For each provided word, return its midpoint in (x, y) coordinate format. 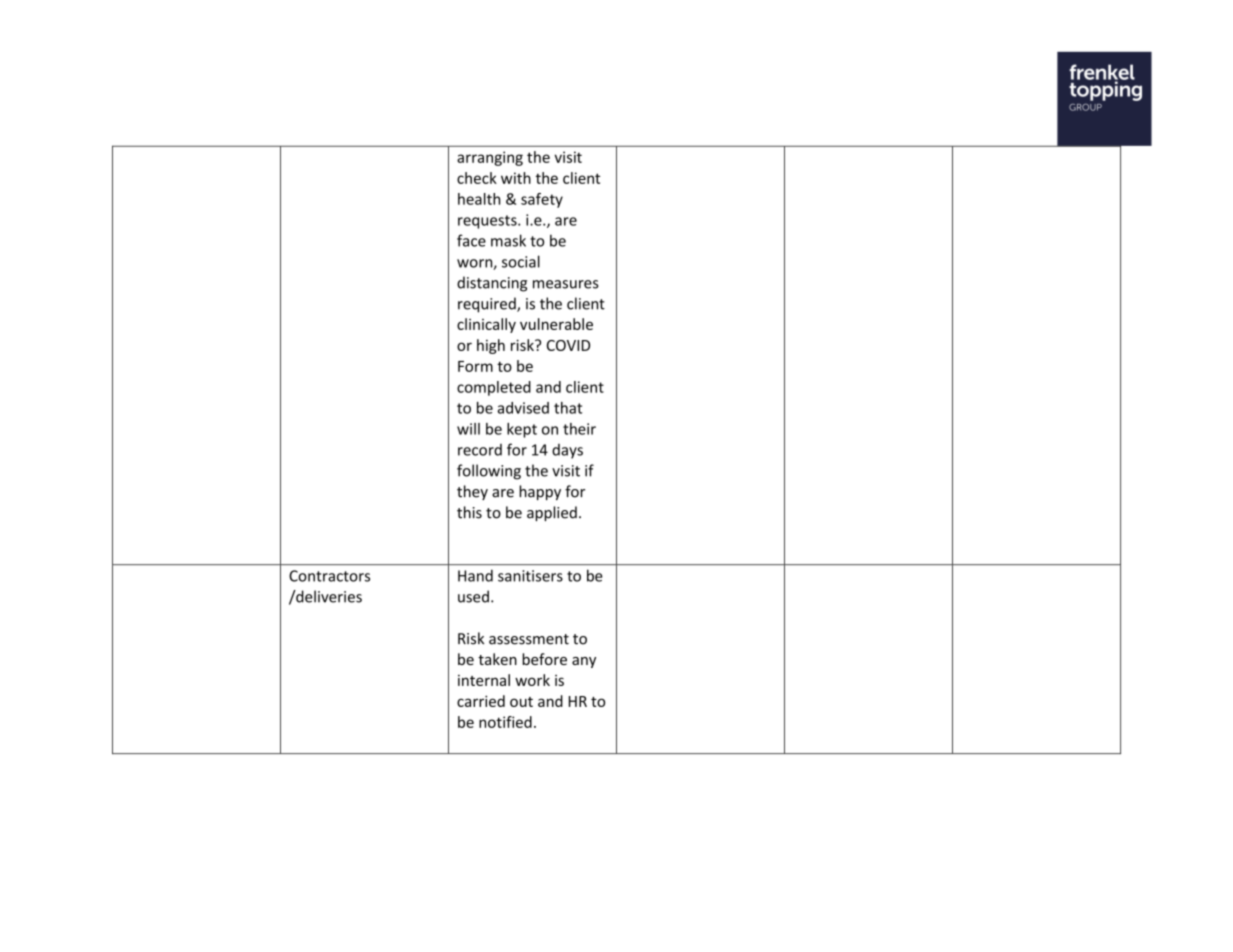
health (479, 199)
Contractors (329, 576)
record (480, 450)
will (468, 429)
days (567, 451)
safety (542, 200)
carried (481, 701)
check (477, 178)
